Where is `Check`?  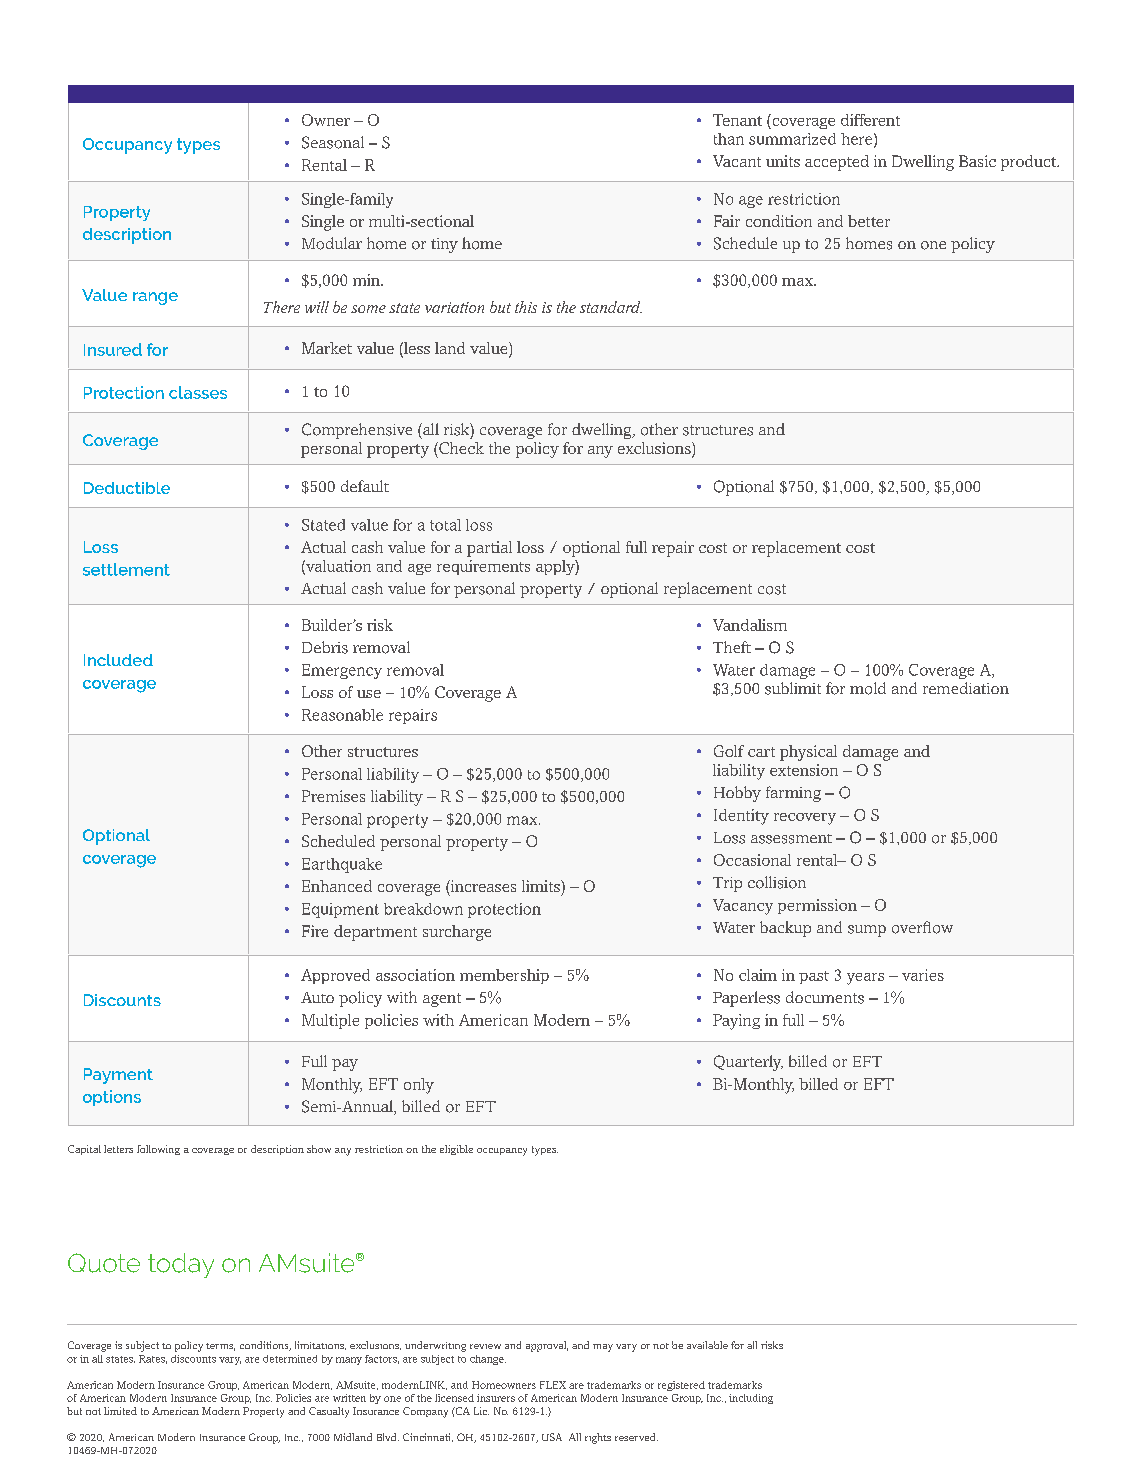 Check is located at coordinates (460, 448).
